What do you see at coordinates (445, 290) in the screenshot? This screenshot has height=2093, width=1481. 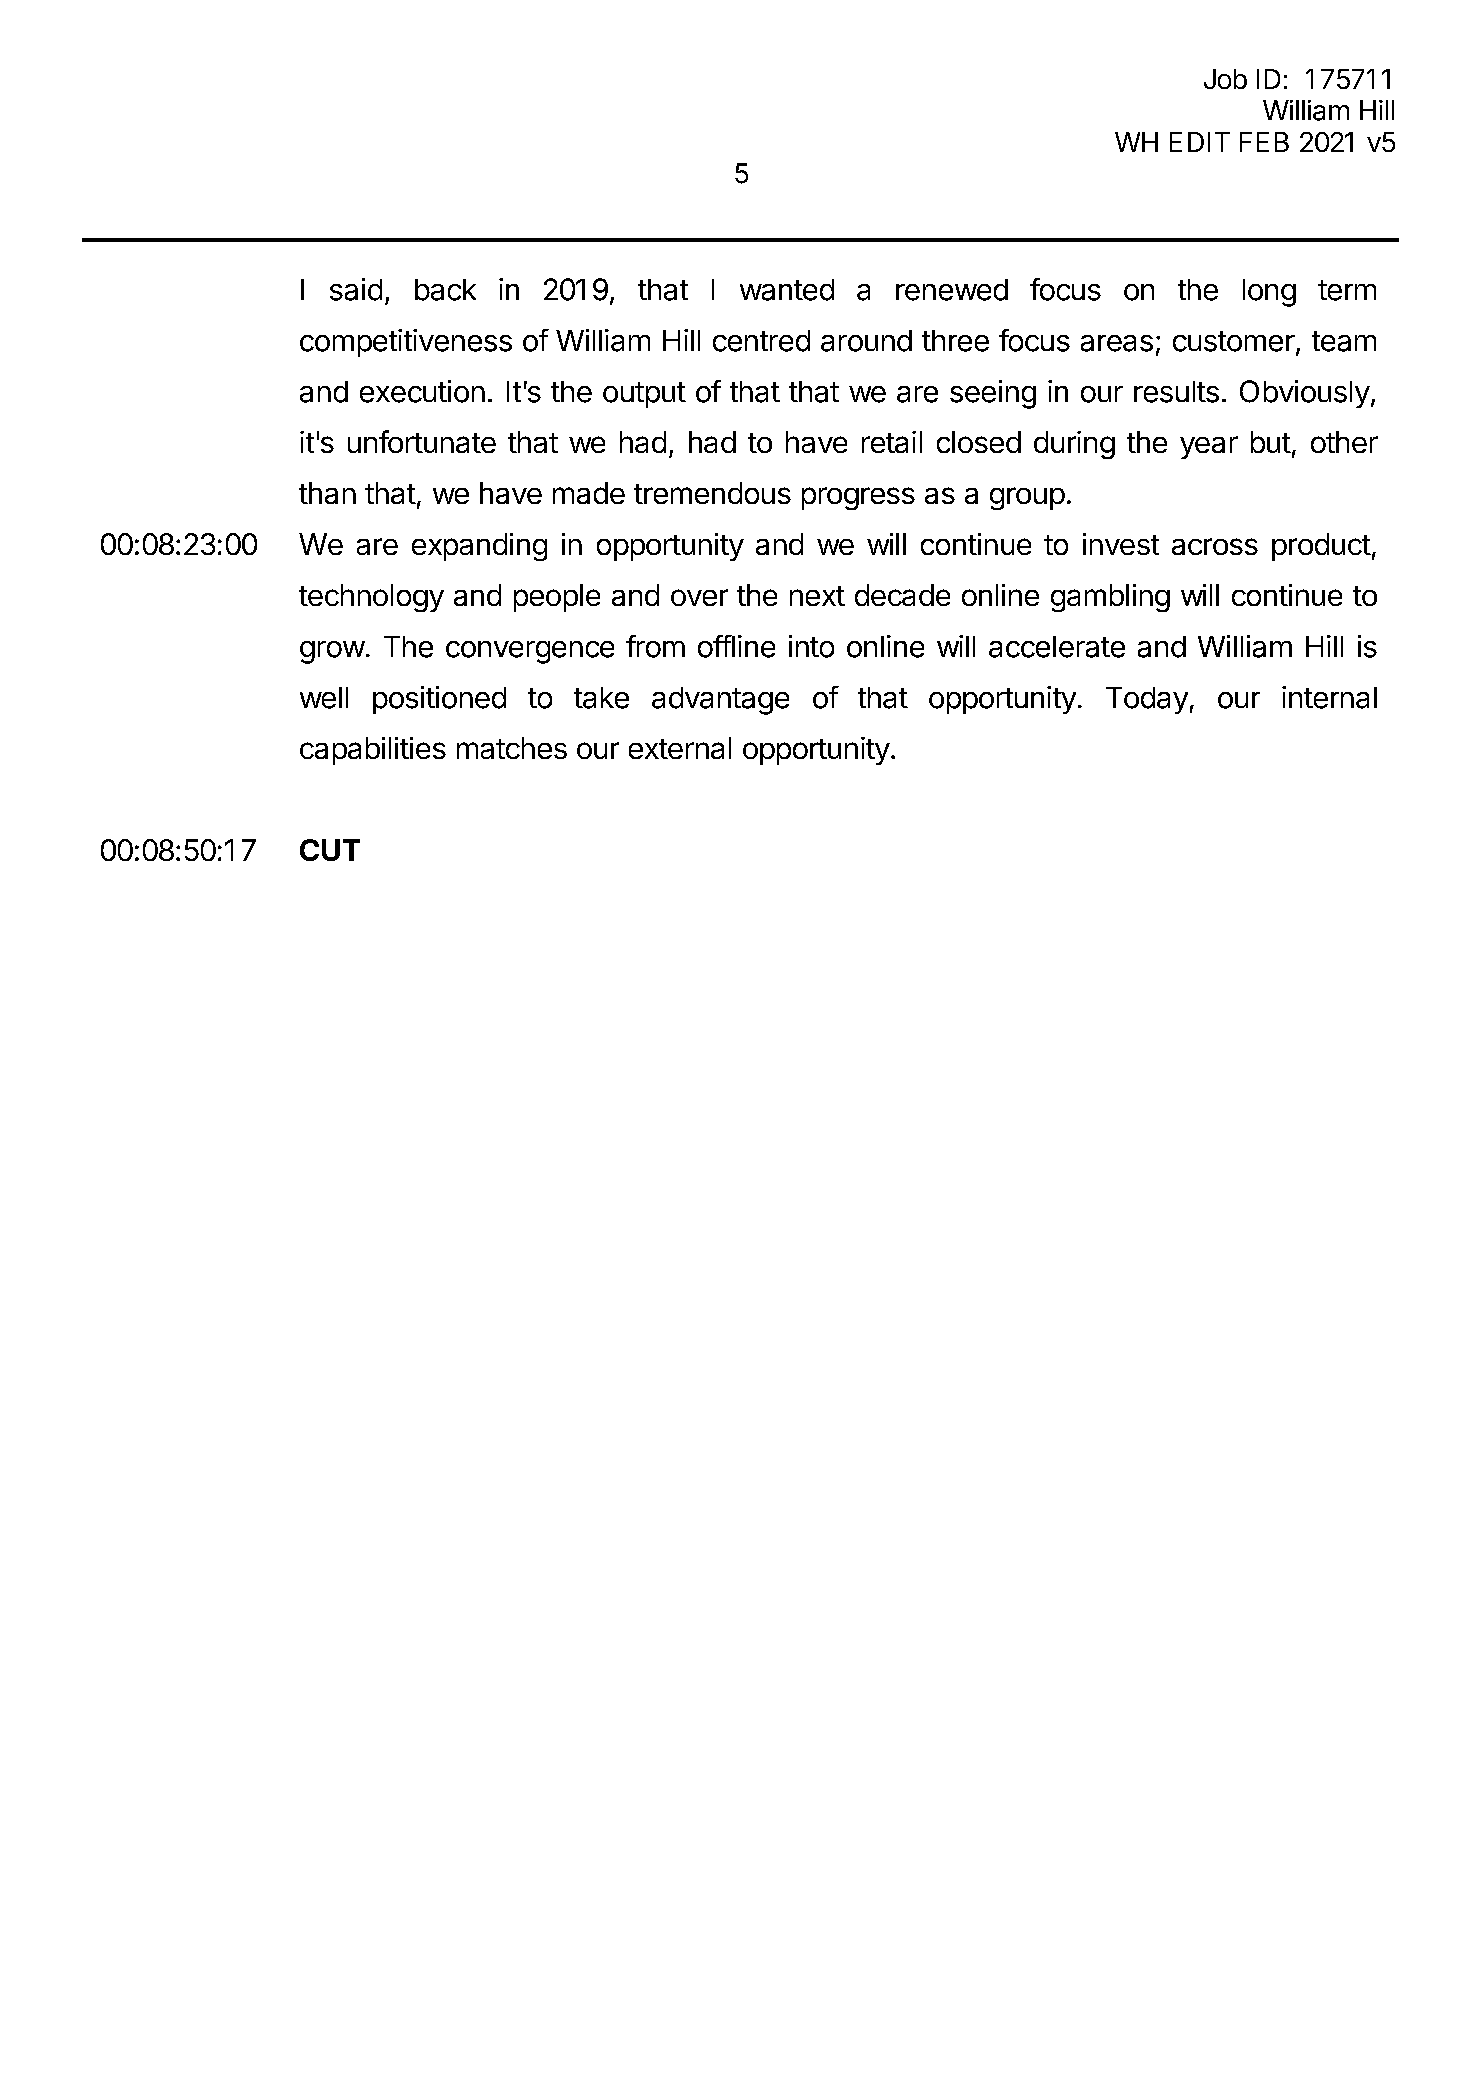 I see `back` at bounding box center [445, 290].
